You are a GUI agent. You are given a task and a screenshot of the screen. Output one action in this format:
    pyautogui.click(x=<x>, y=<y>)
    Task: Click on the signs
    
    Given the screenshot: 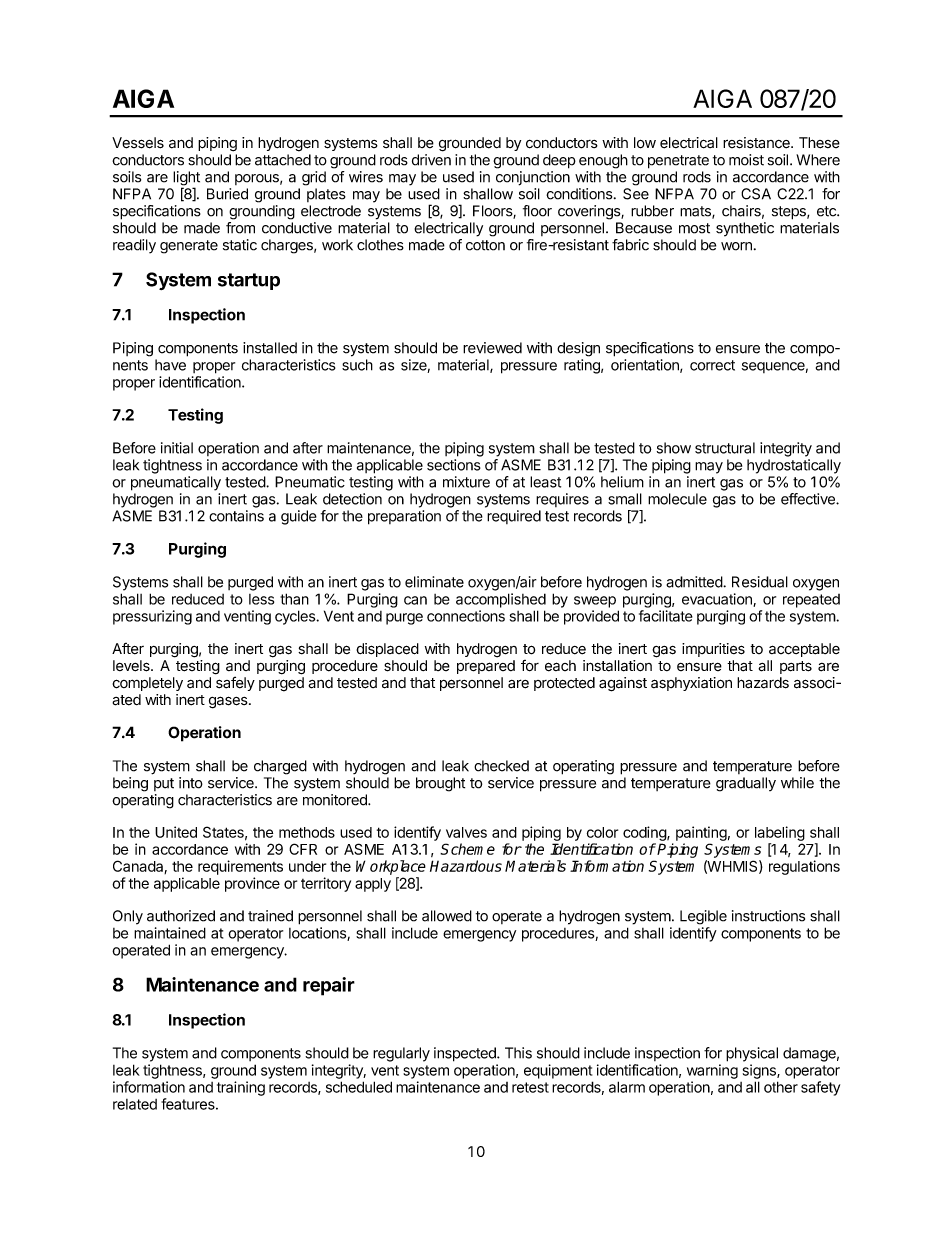 What is the action you would take?
    pyautogui.click(x=760, y=1071)
